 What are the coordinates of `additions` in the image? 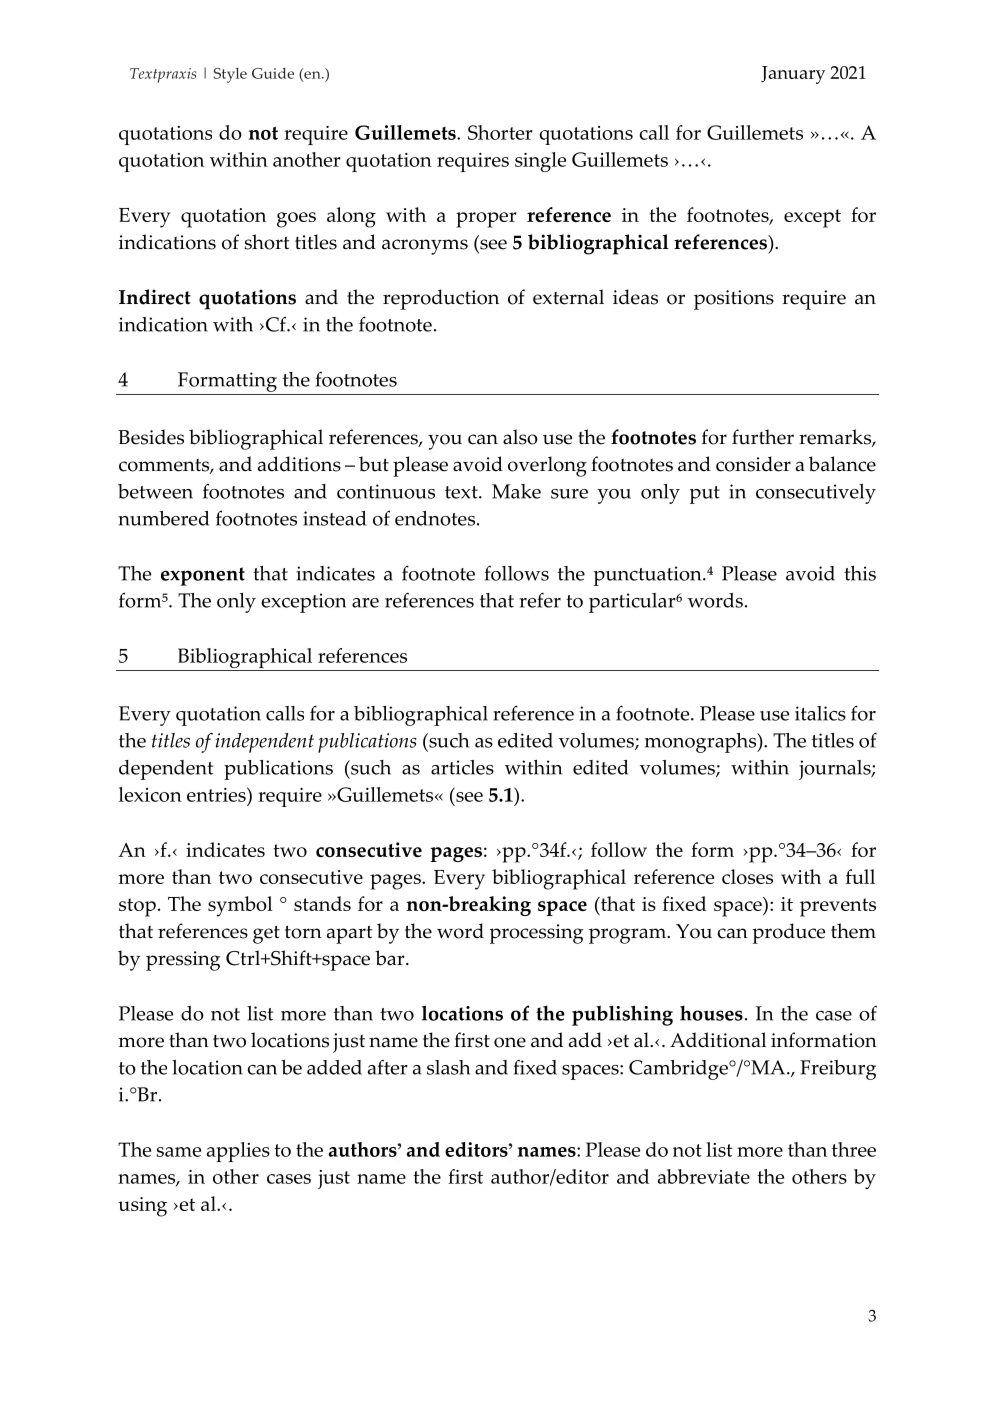 It's located at (299, 464).
